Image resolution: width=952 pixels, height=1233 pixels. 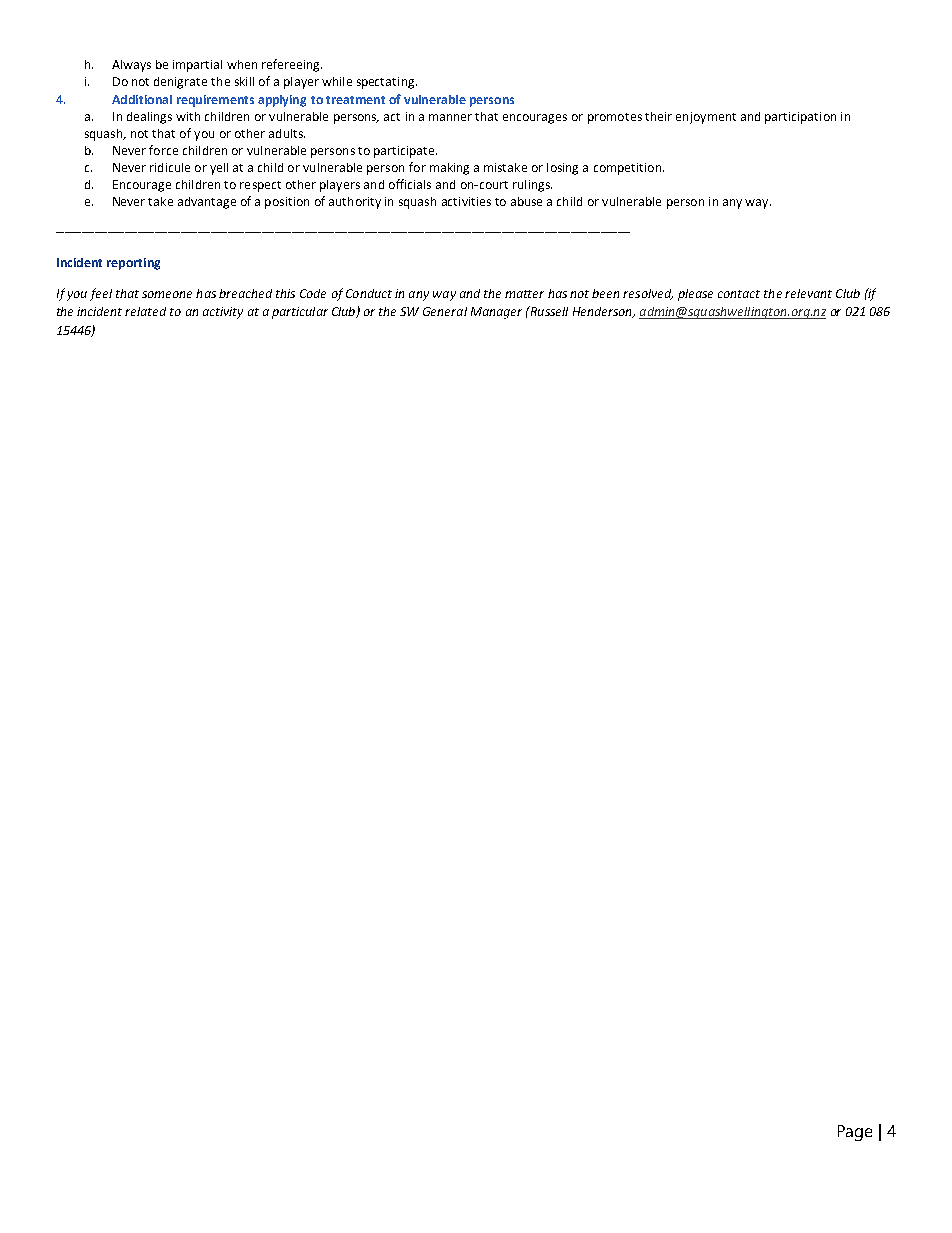 What do you see at coordinates (800, 118) in the screenshot?
I see `participation` at bounding box center [800, 118].
